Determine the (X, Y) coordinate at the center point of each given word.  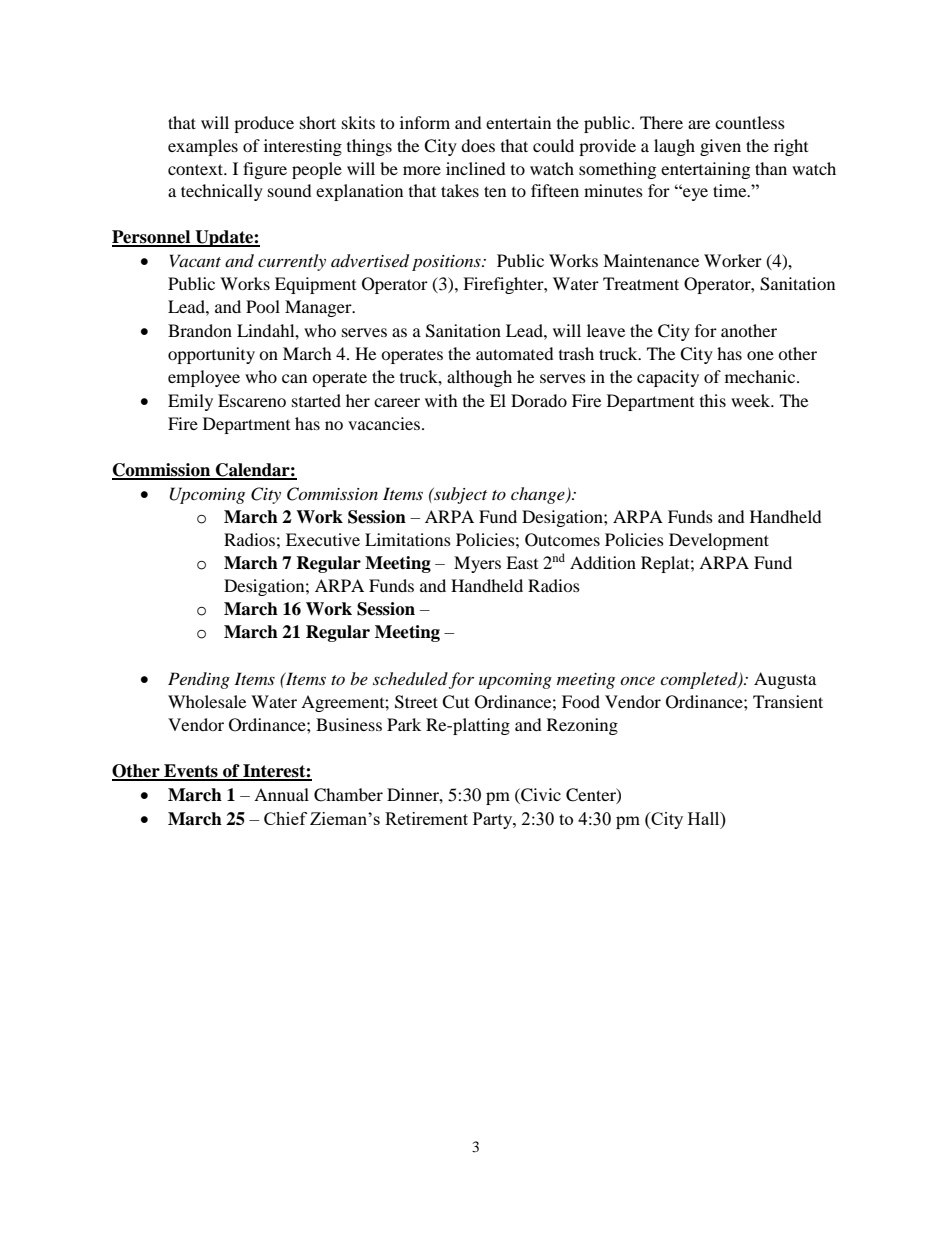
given (720, 147)
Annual (281, 794)
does (478, 145)
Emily (190, 402)
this (713, 400)
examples (203, 147)
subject (459, 495)
